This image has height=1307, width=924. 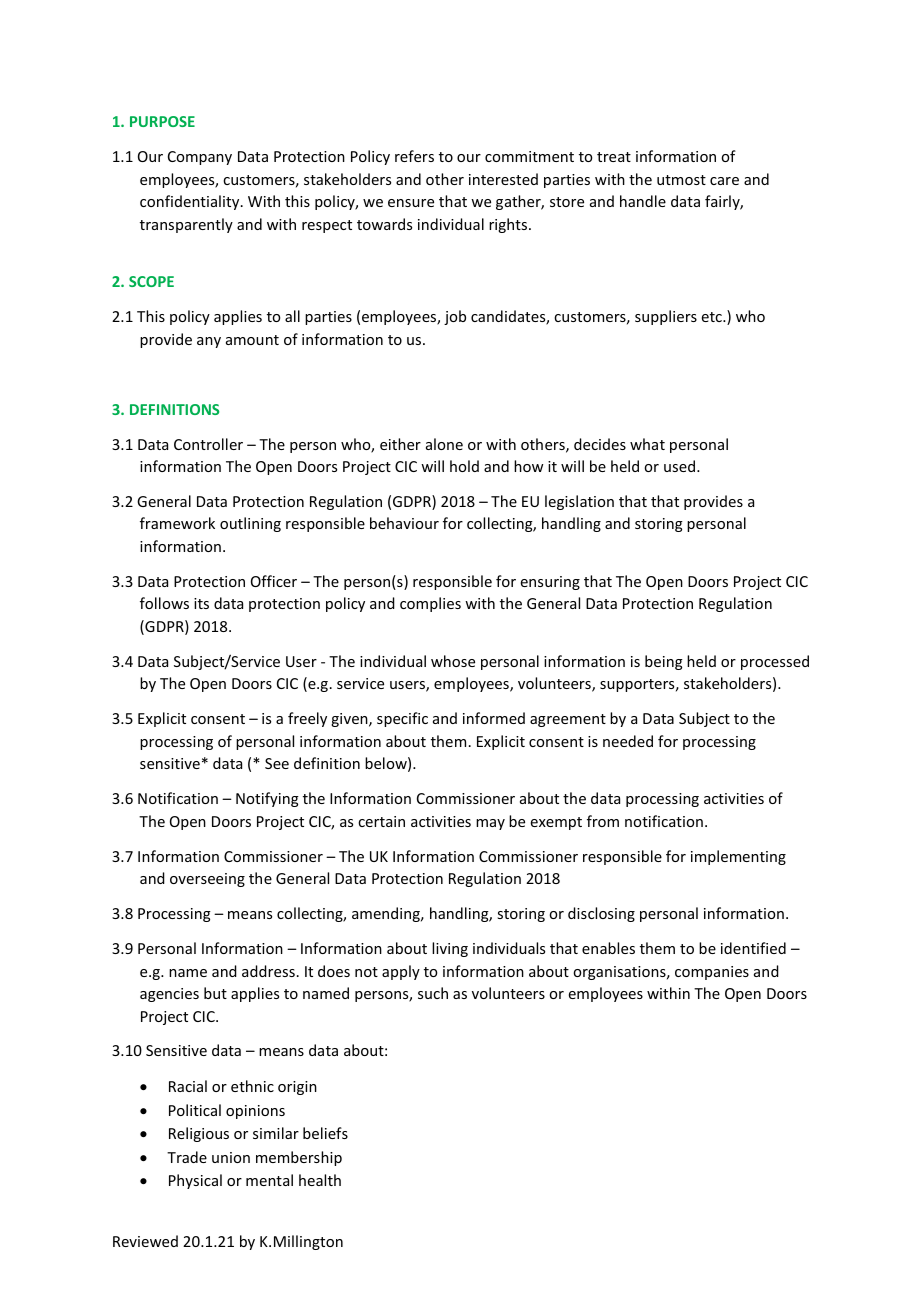 What do you see at coordinates (414, 156) in the image?
I see `refers` at bounding box center [414, 156].
